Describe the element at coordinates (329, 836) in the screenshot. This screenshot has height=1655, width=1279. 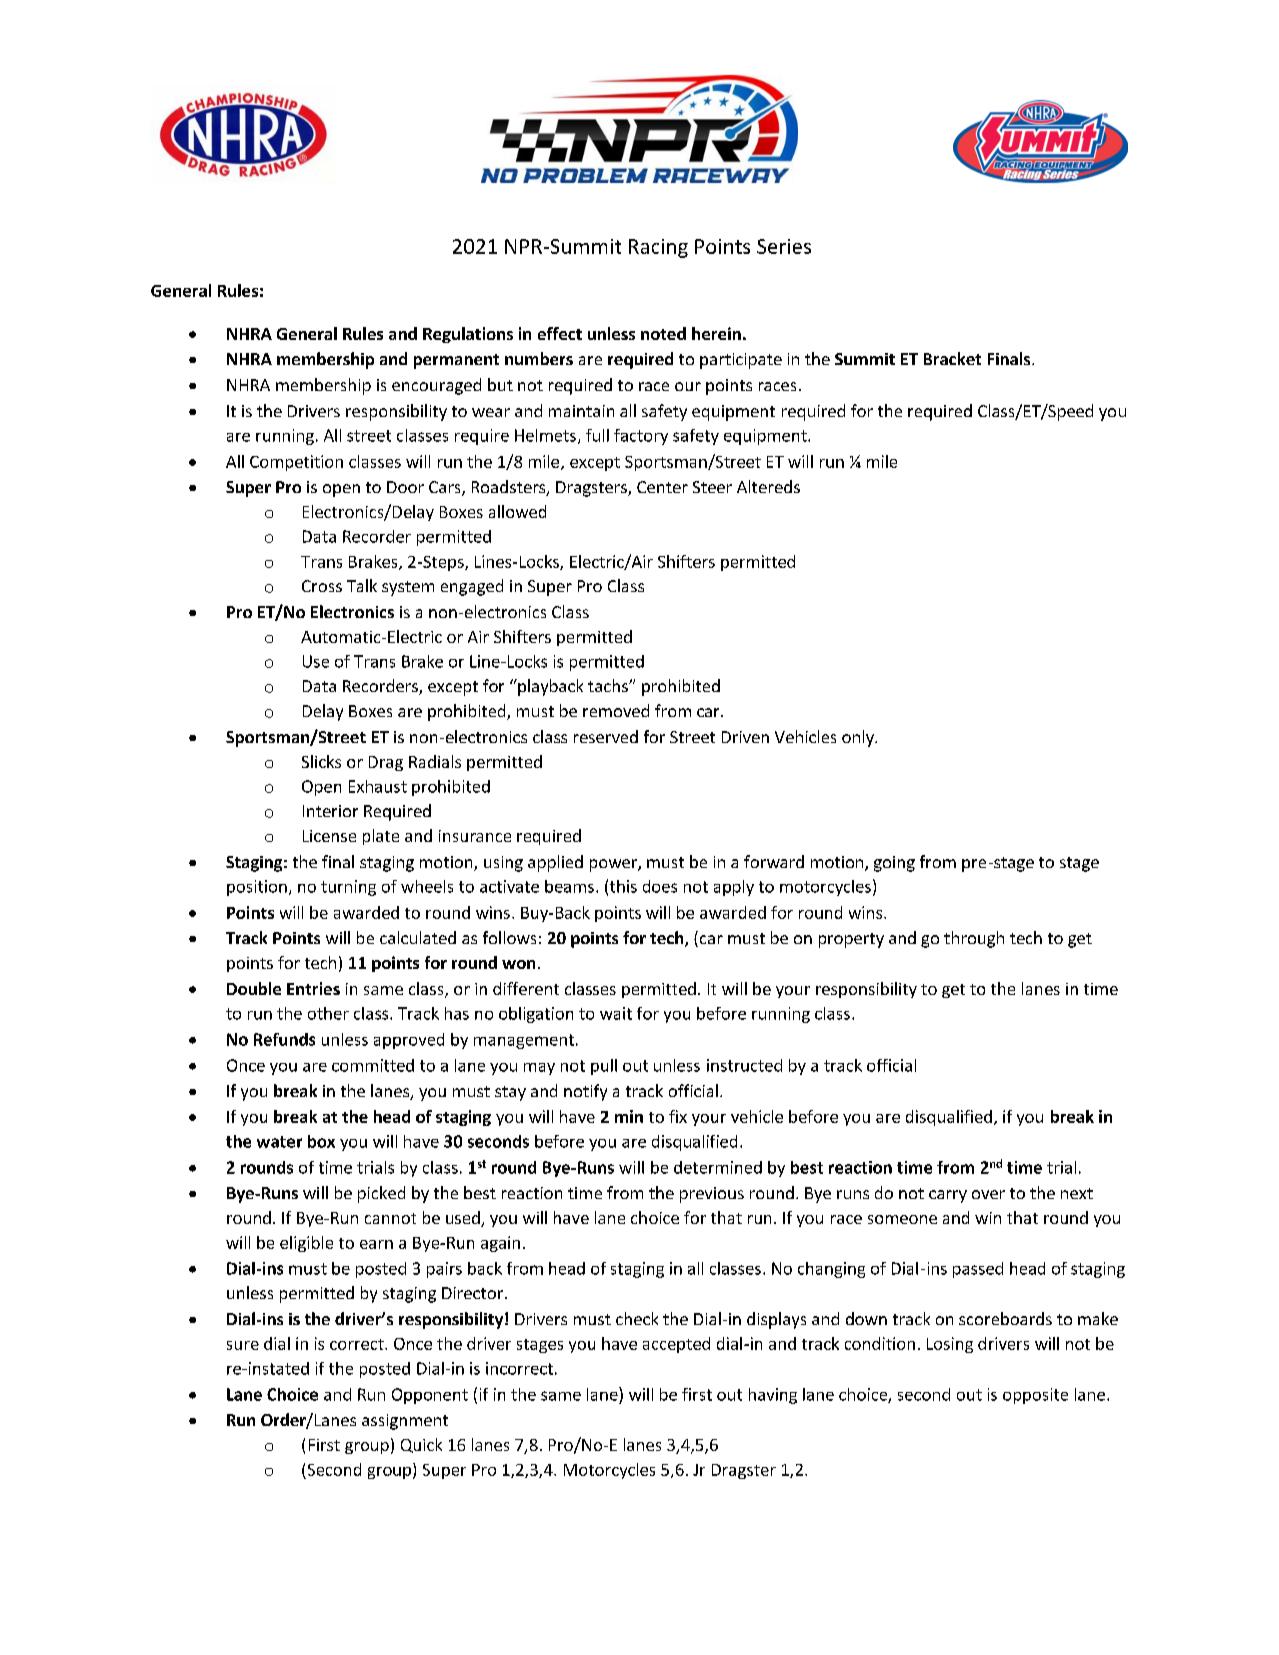
I see `License` at that location.
